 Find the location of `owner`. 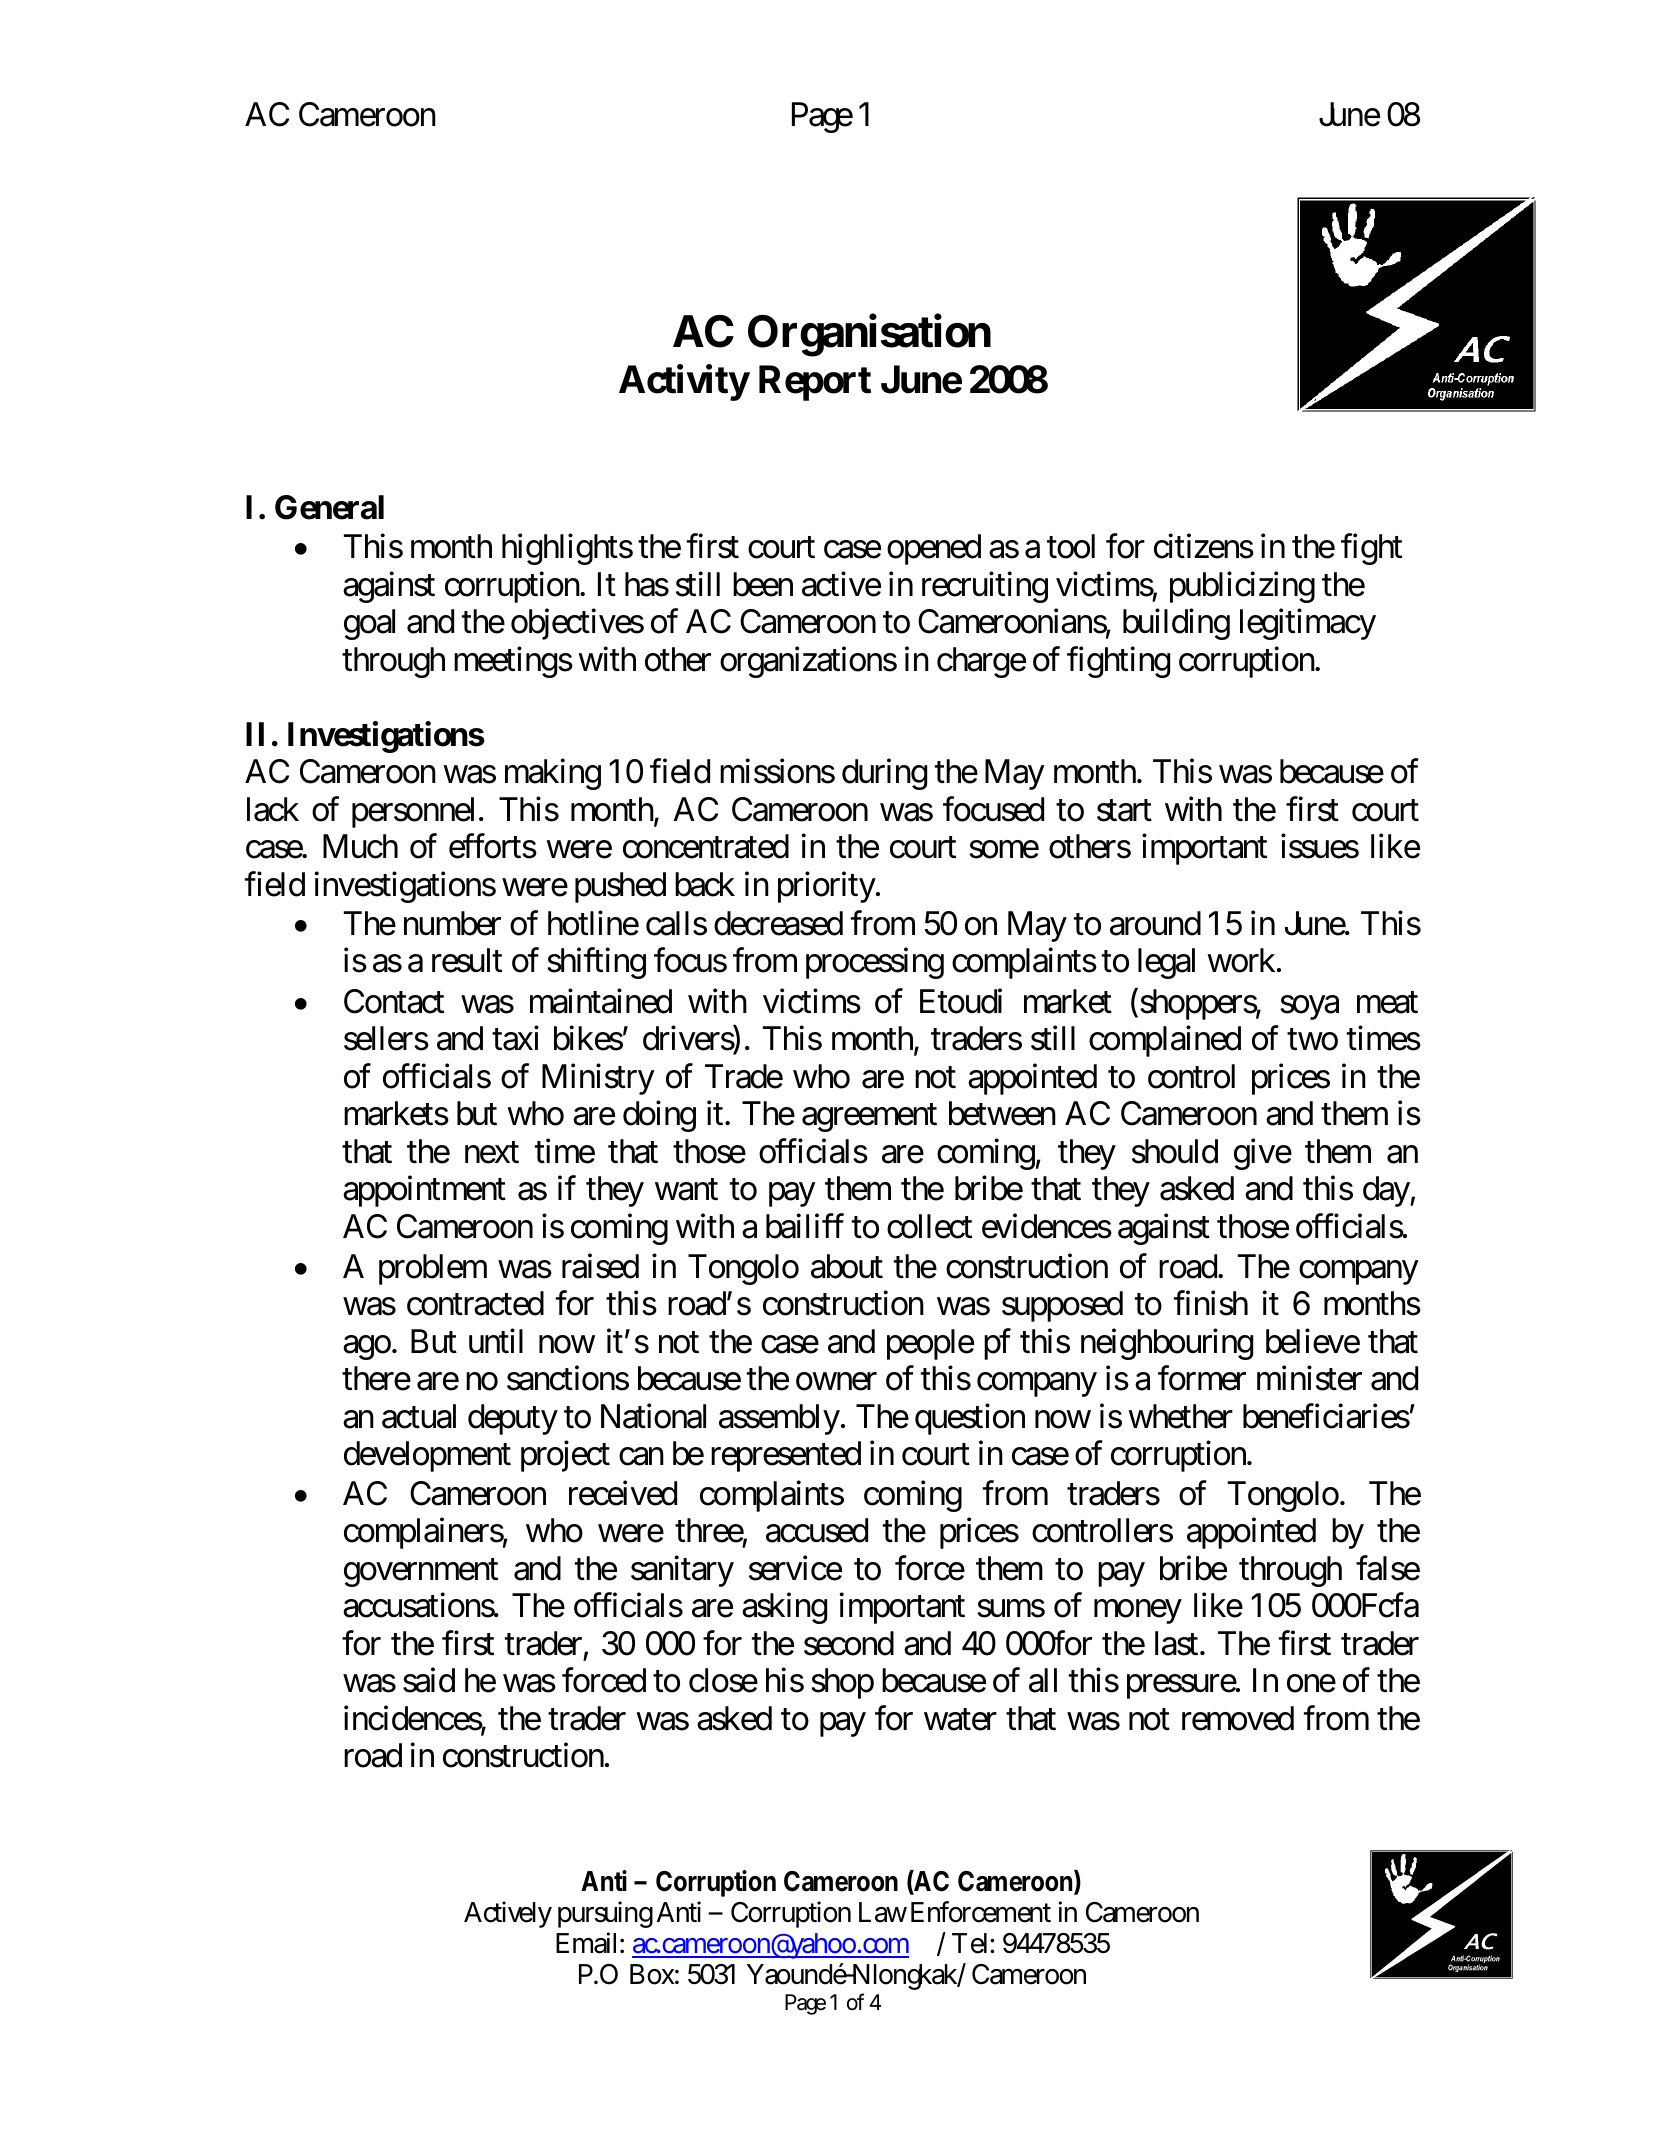

owner is located at coordinates (836, 1382).
